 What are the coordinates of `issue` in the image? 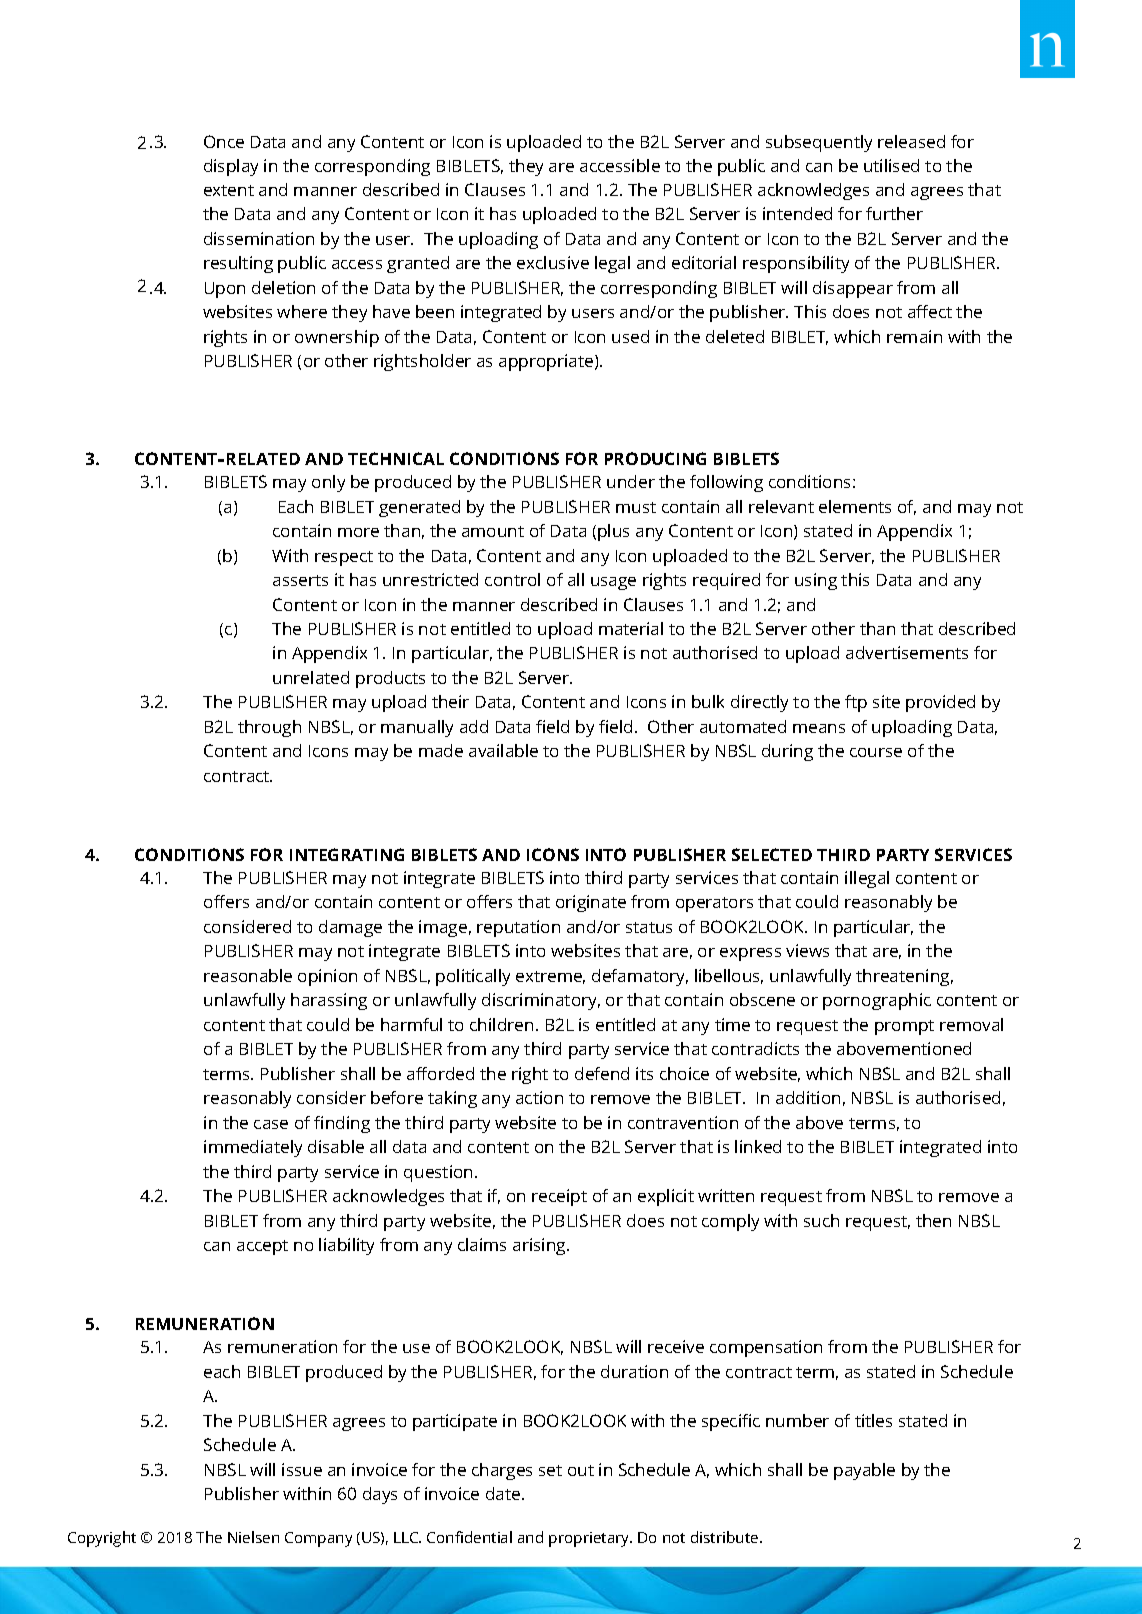 It's located at (302, 1469).
